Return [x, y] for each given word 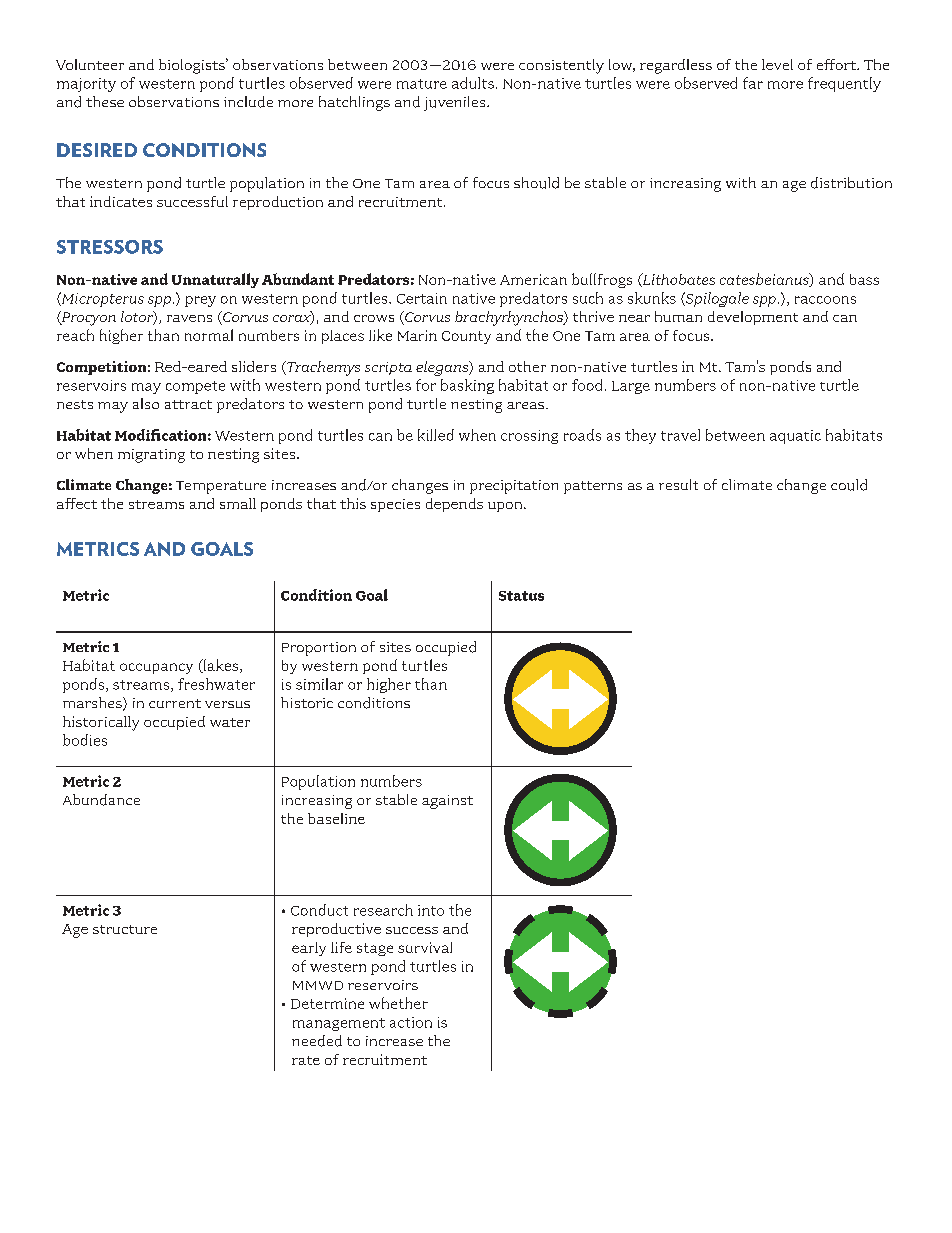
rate [306, 1060]
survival [425, 947]
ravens [189, 318]
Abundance [101, 800]
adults [473, 83]
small [238, 503]
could [849, 485]
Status [521, 596]
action [411, 1022]
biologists [193, 66]
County [466, 337]
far [753, 83]
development [753, 318]
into [431, 910]
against [447, 802]
